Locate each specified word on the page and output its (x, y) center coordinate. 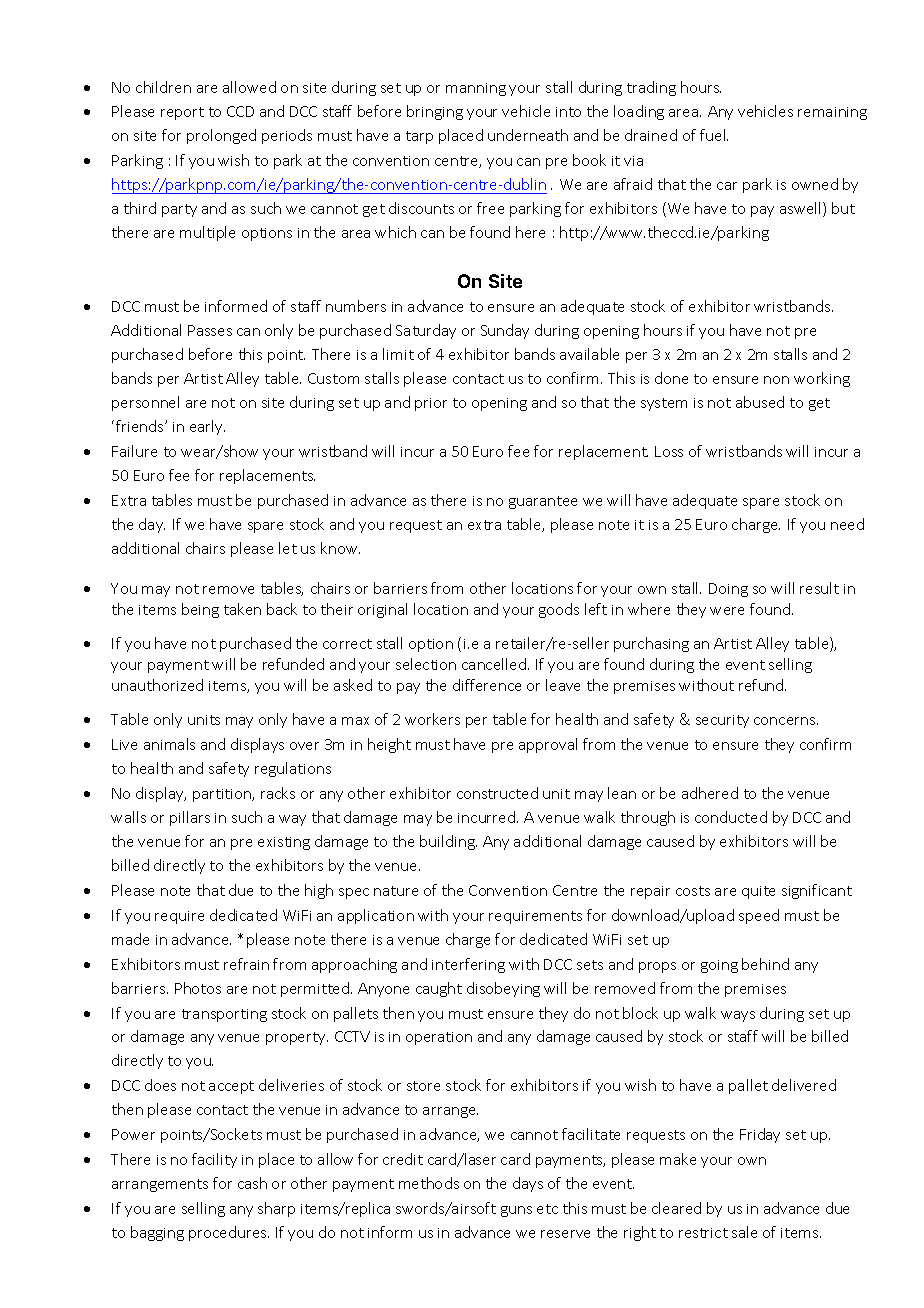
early (207, 427)
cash (252, 1183)
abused (760, 402)
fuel (714, 135)
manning (476, 89)
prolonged (221, 136)
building (448, 842)
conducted (731, 817)
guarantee (543, 502)
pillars (190, 818)
